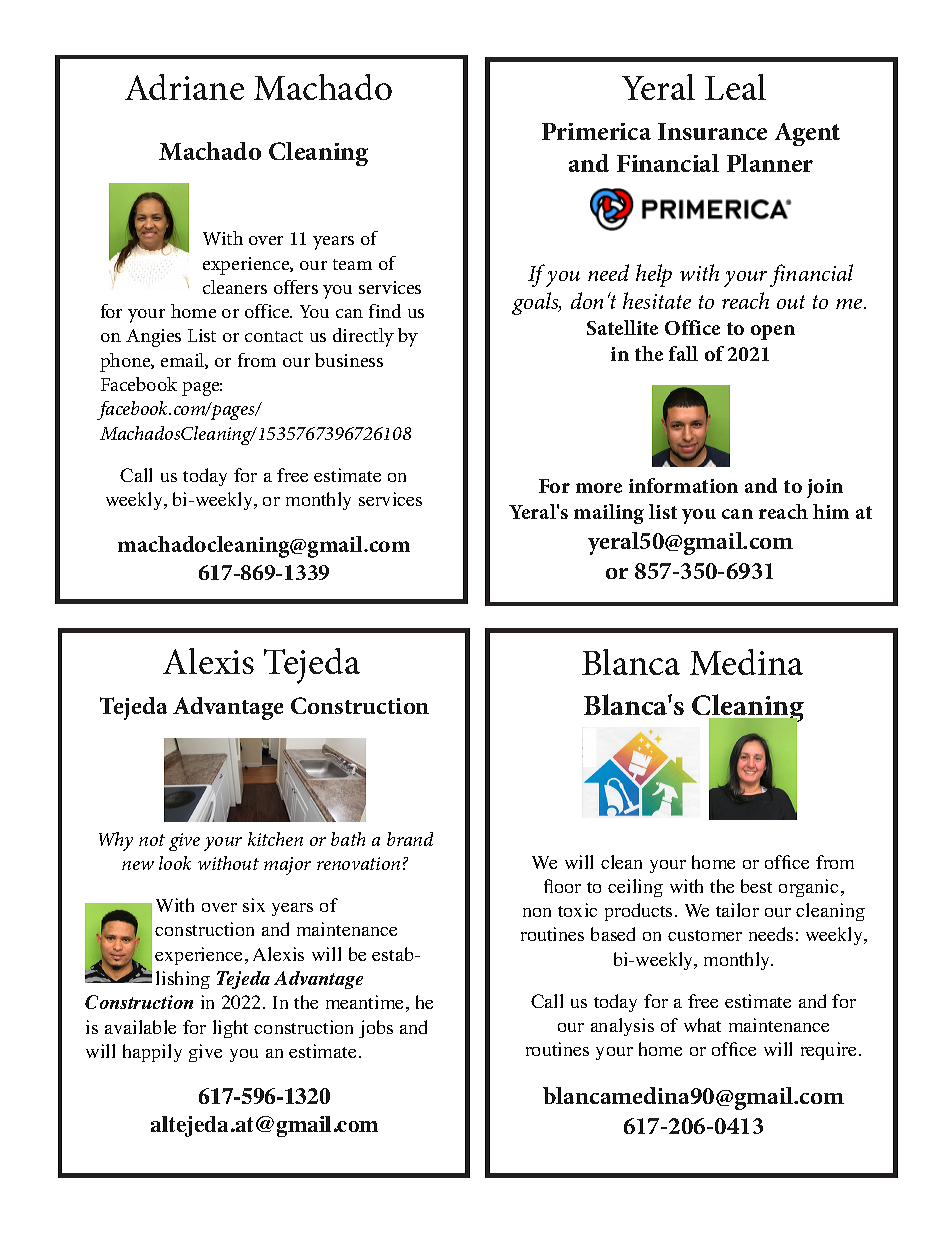 This document has width=952, height=1233. Describe the element at coordinates (352, 264) in the document. I see `team` at that location.
